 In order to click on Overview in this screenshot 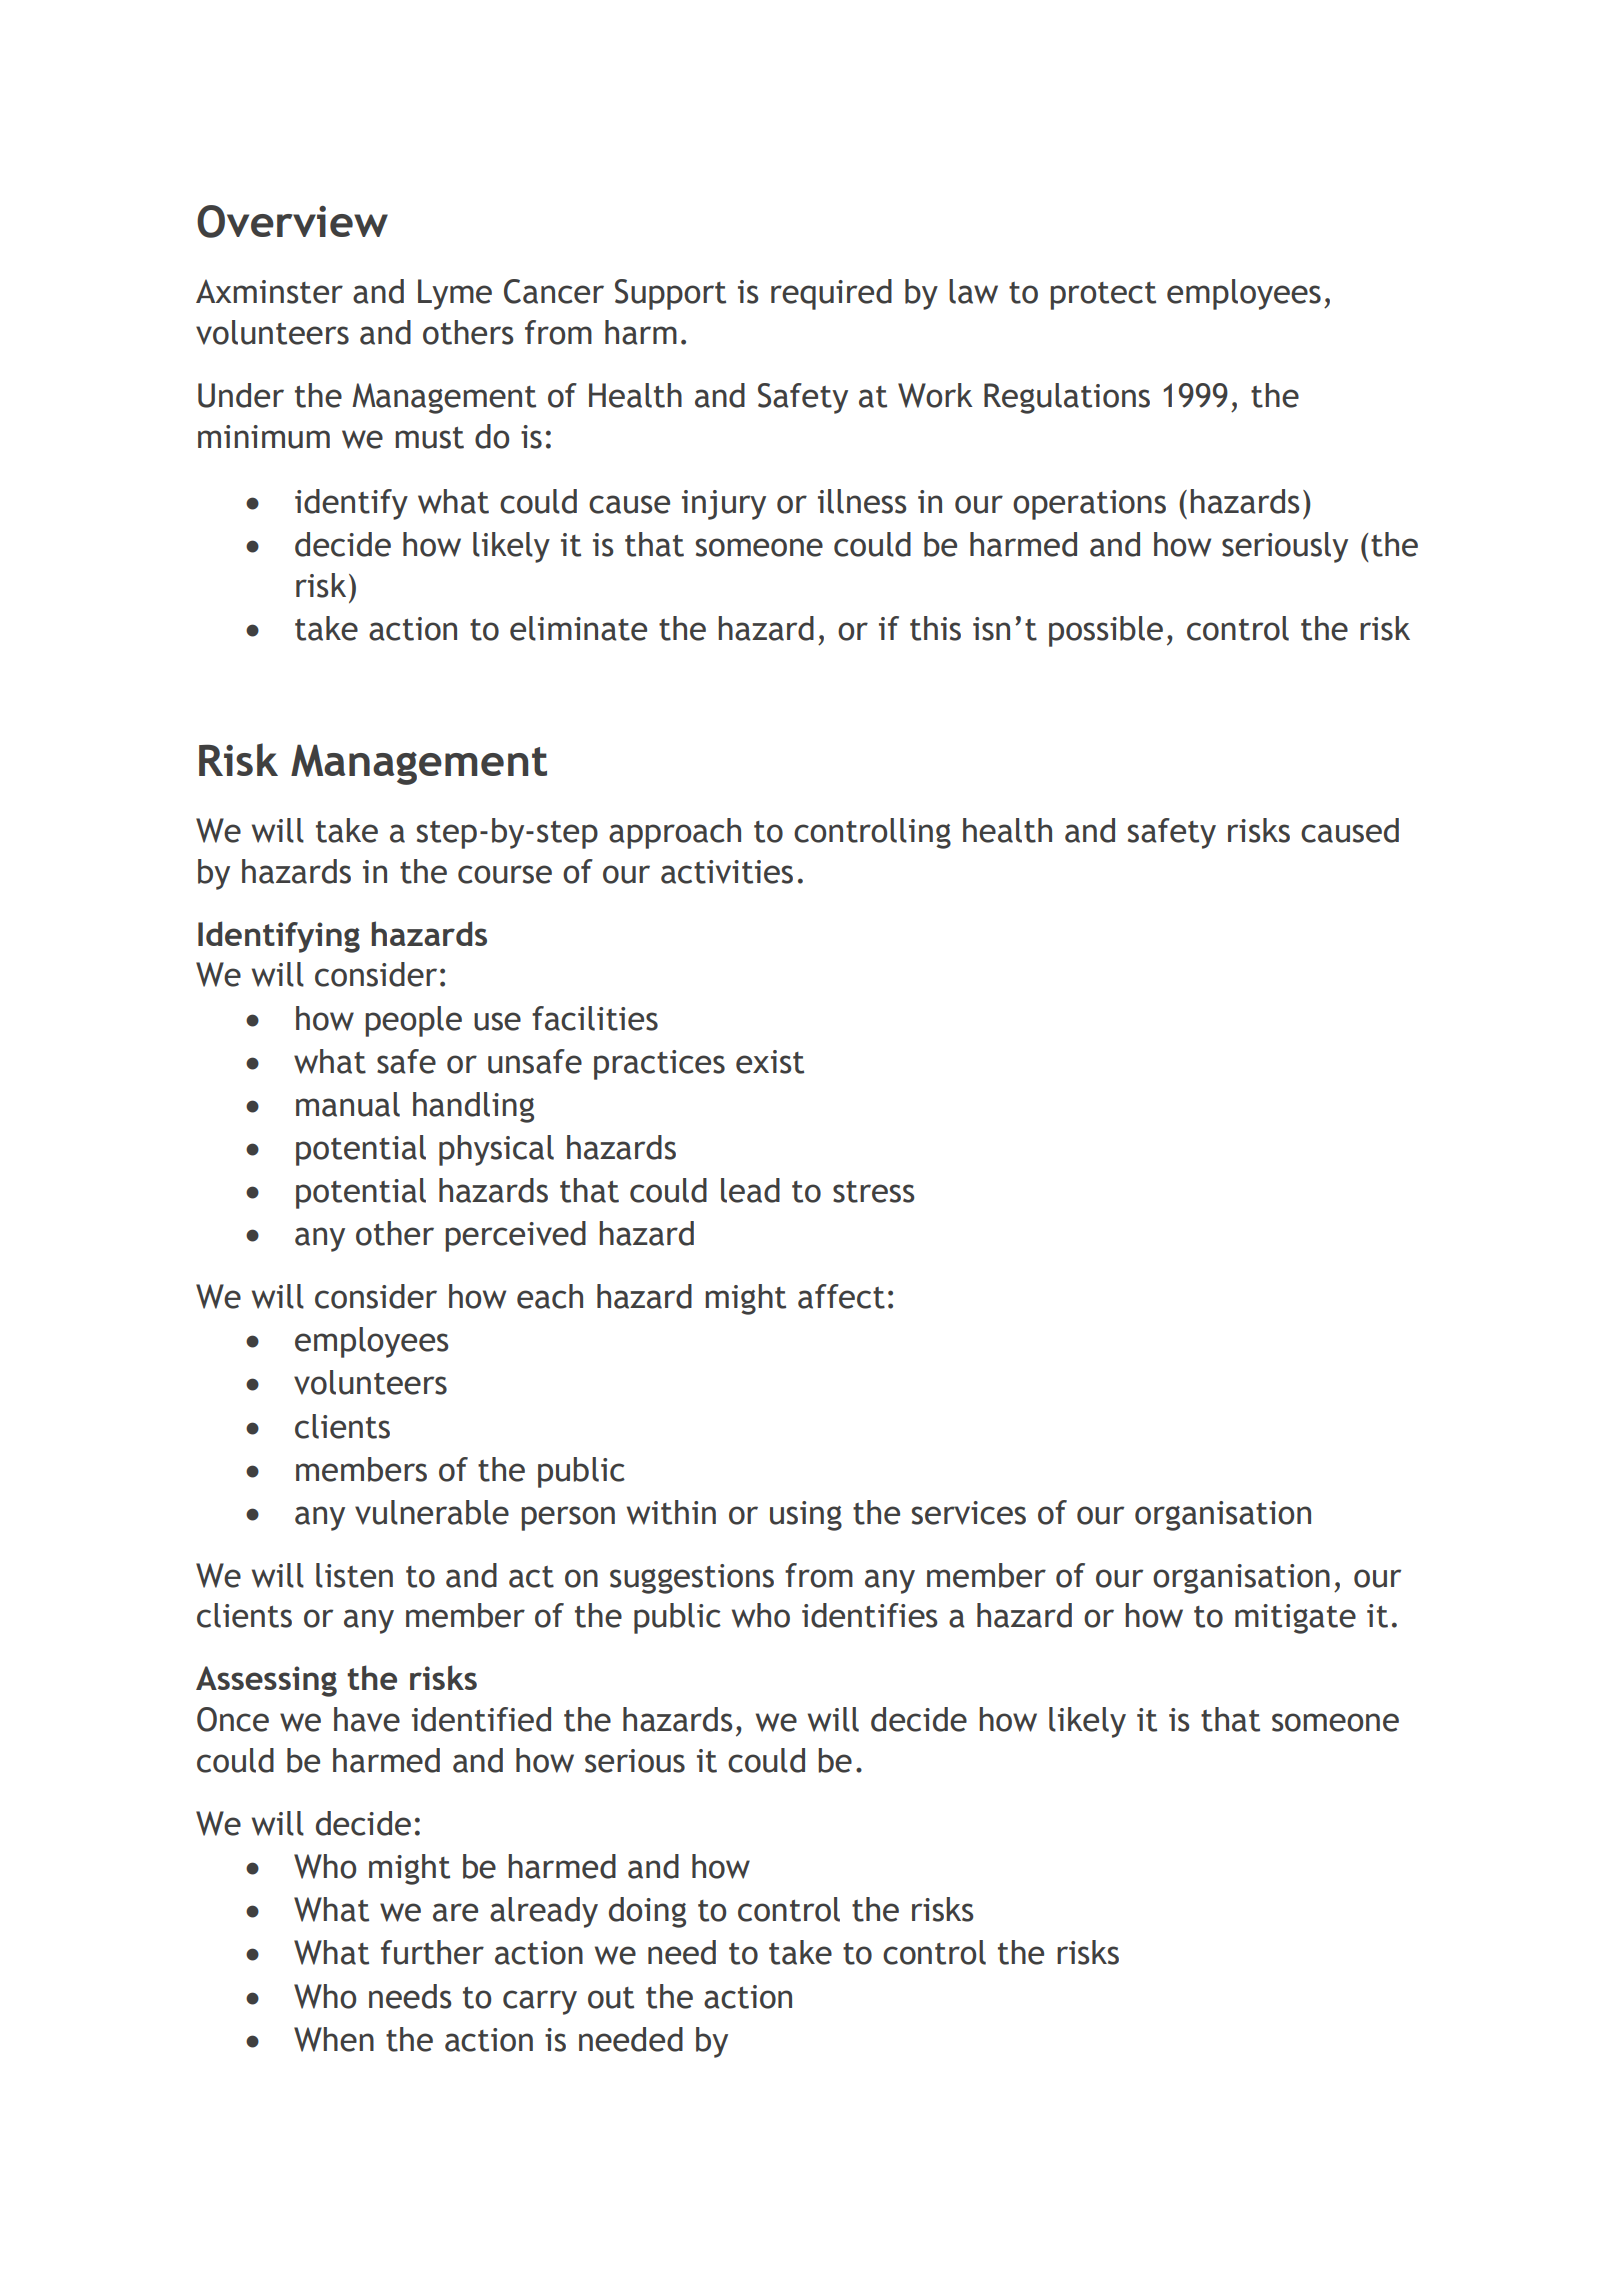, I will do `click(292, 221)`.
